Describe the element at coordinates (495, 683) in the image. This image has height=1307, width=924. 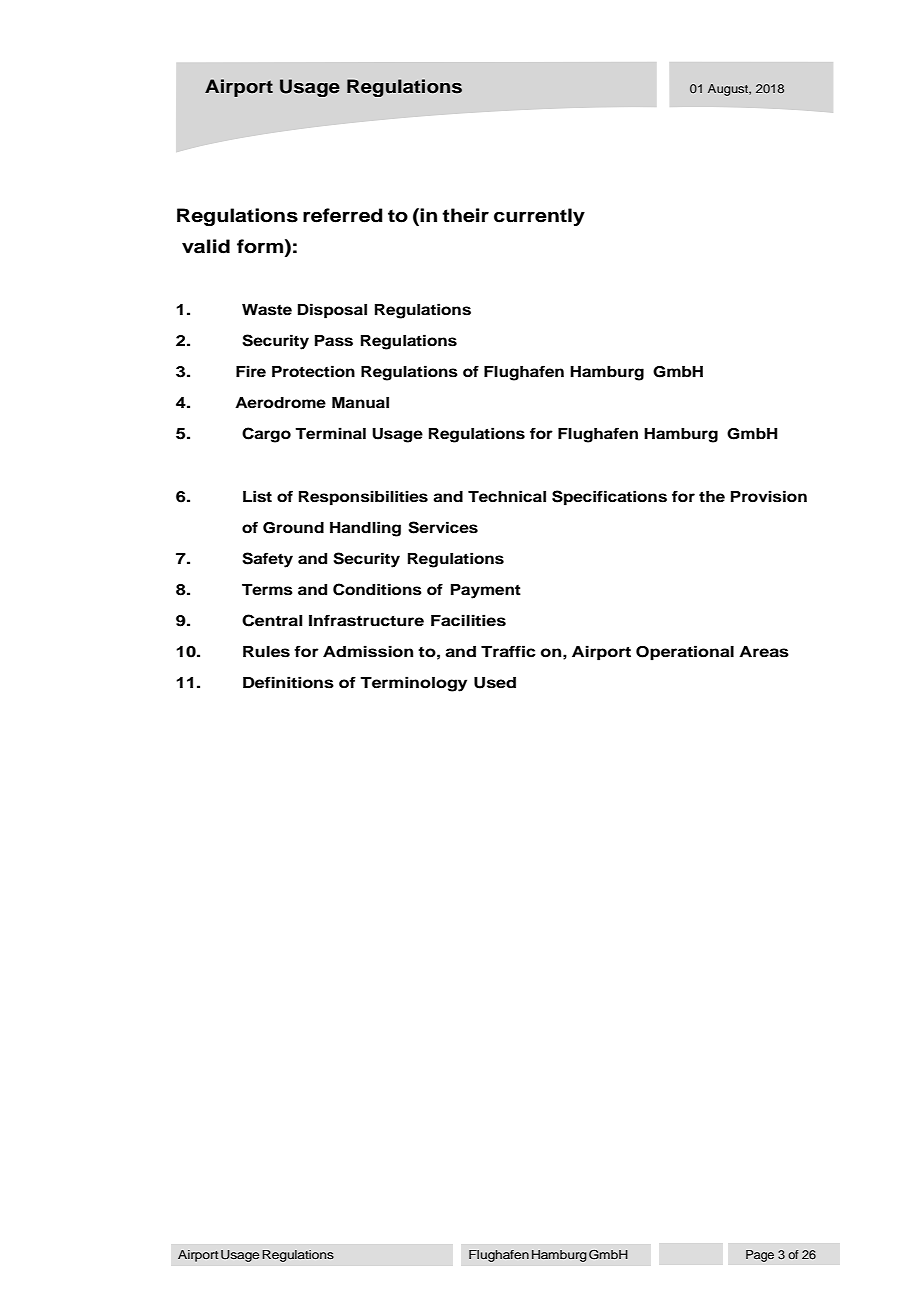
I see `Used` at that location.
